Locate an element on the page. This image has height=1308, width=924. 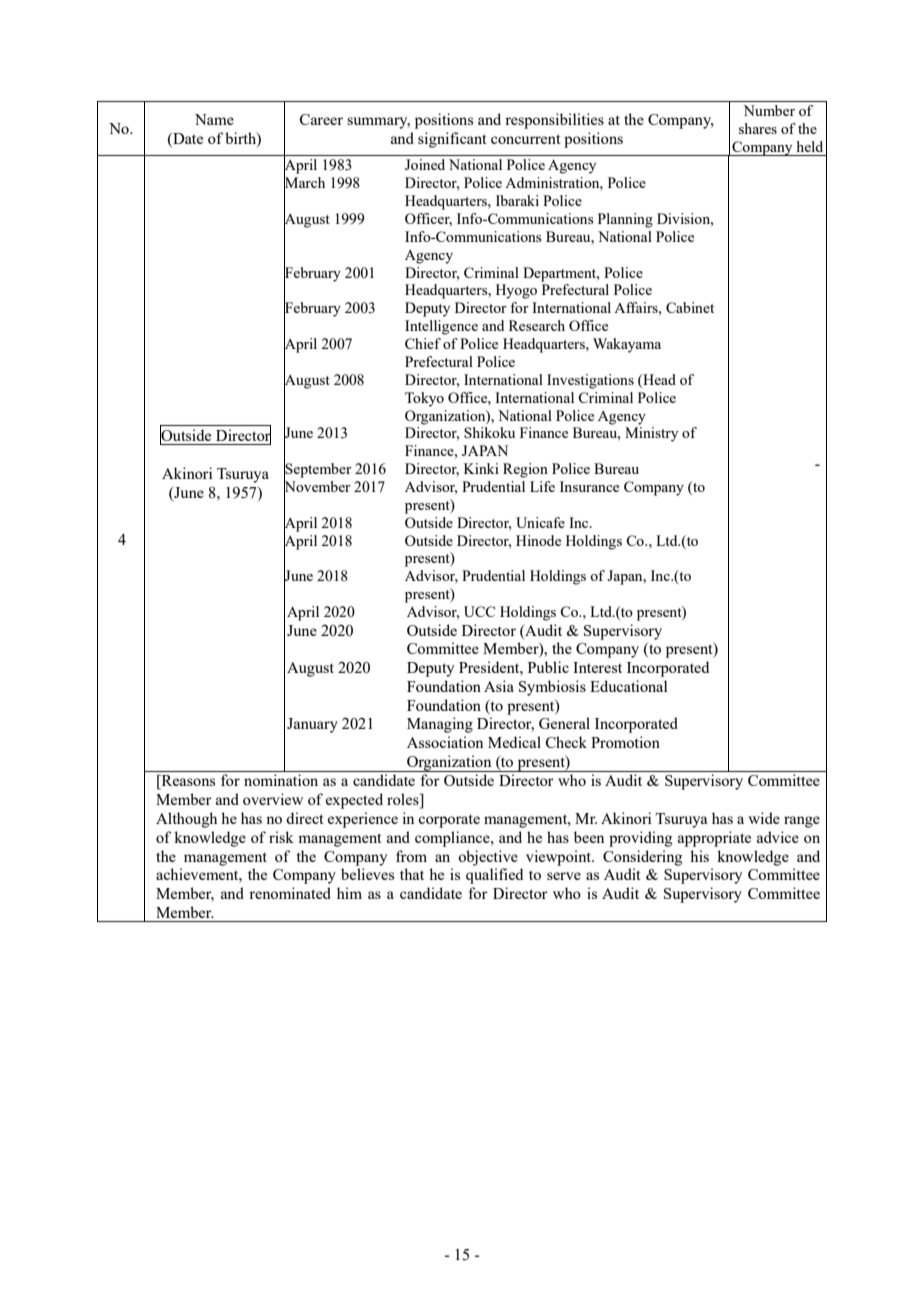
November is located at coordinates (317, 487).
